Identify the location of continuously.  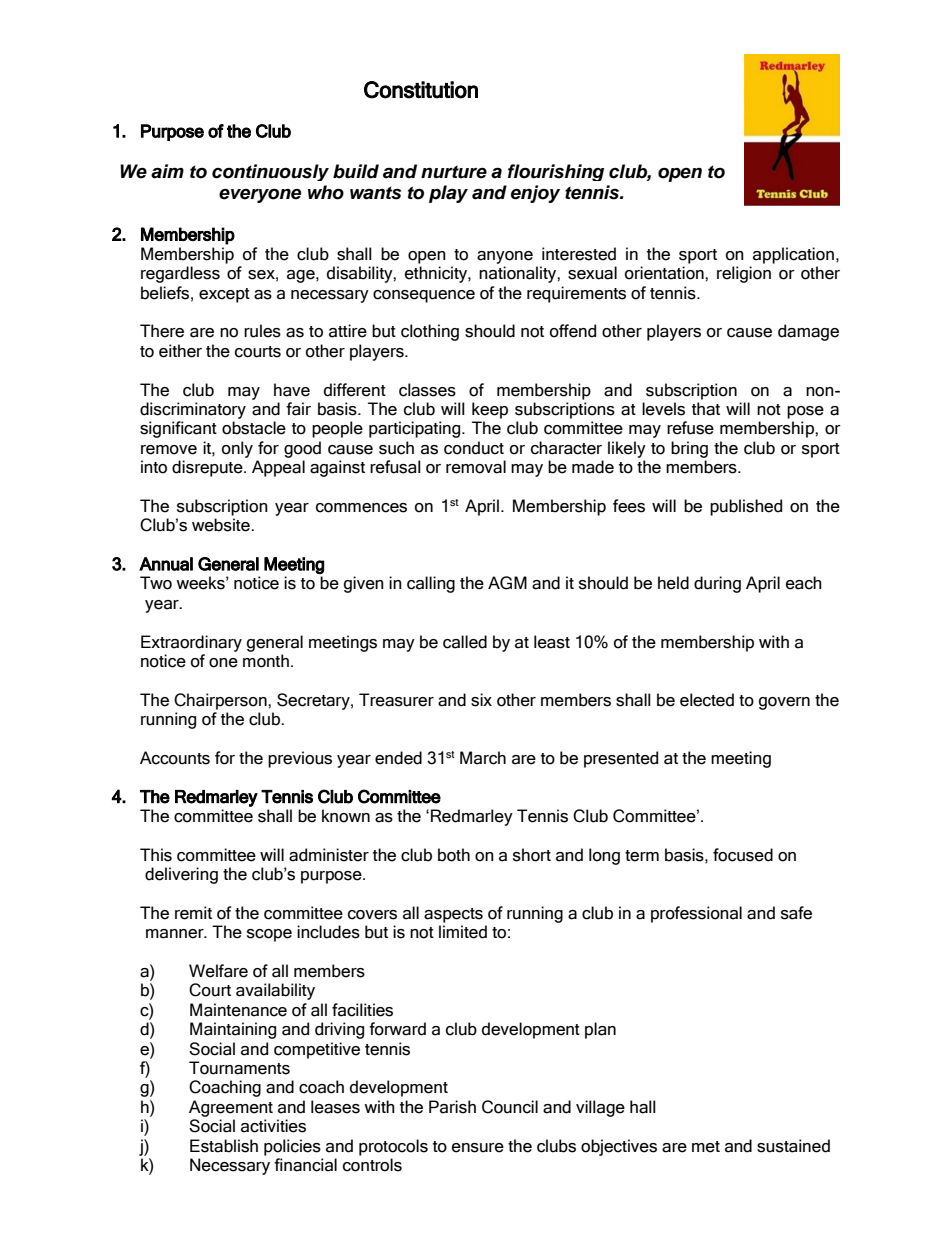
(270, 172).
